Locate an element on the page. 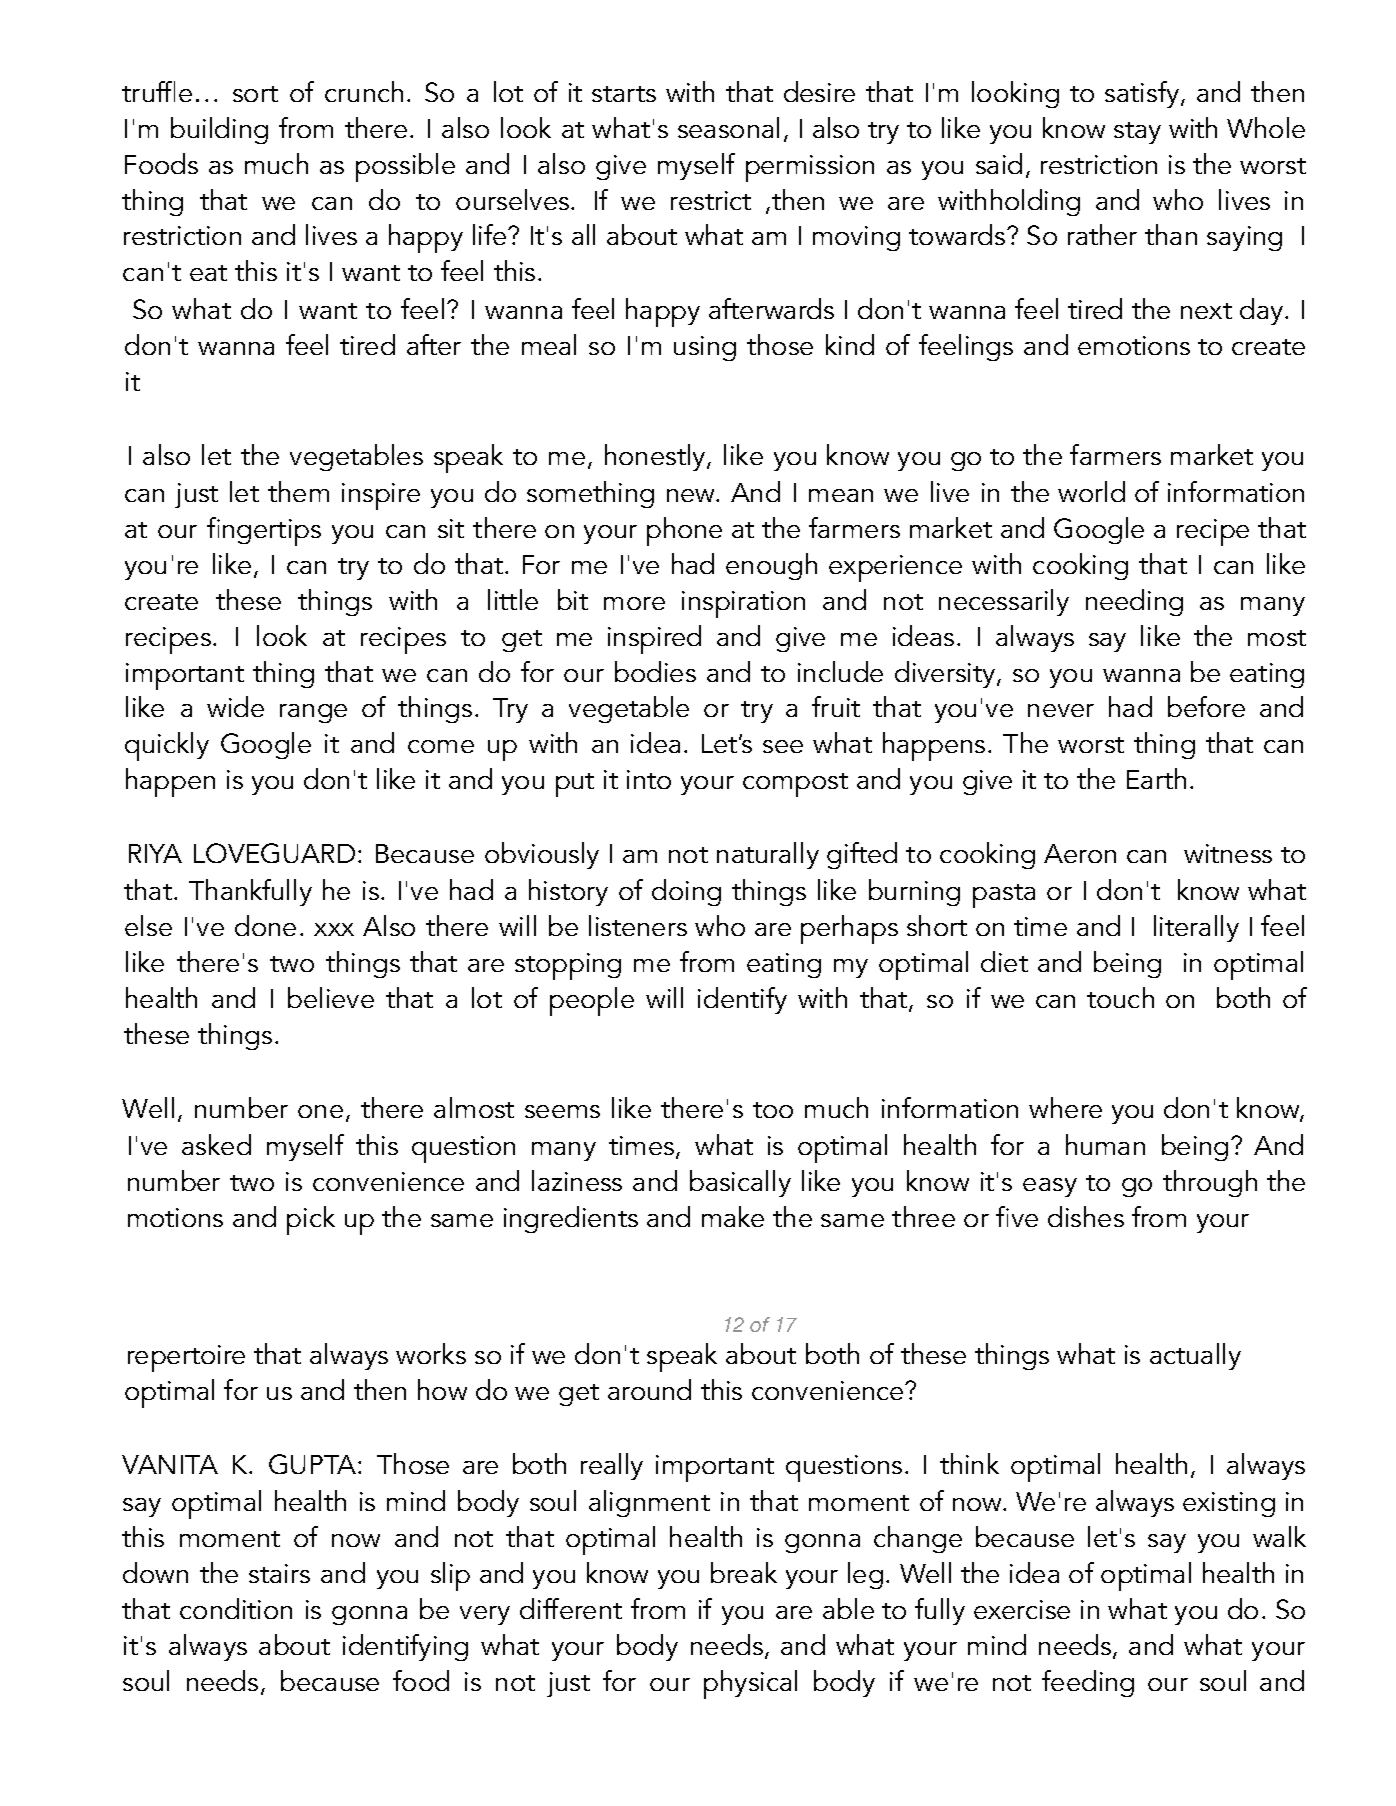  make is located at coordinates (733, 1216).
